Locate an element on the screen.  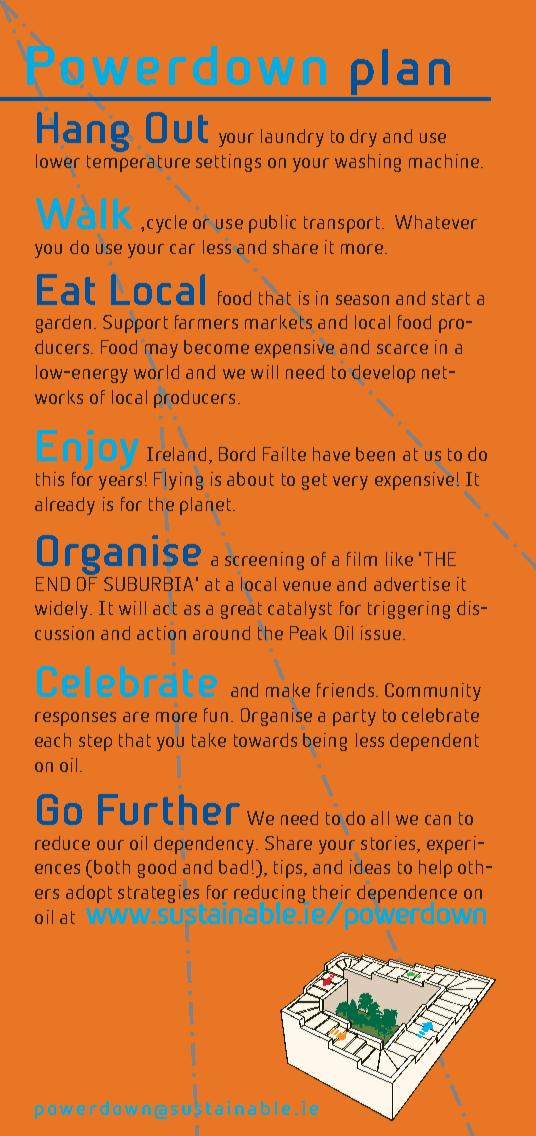
Hang is located at coordinates (83, 132).
